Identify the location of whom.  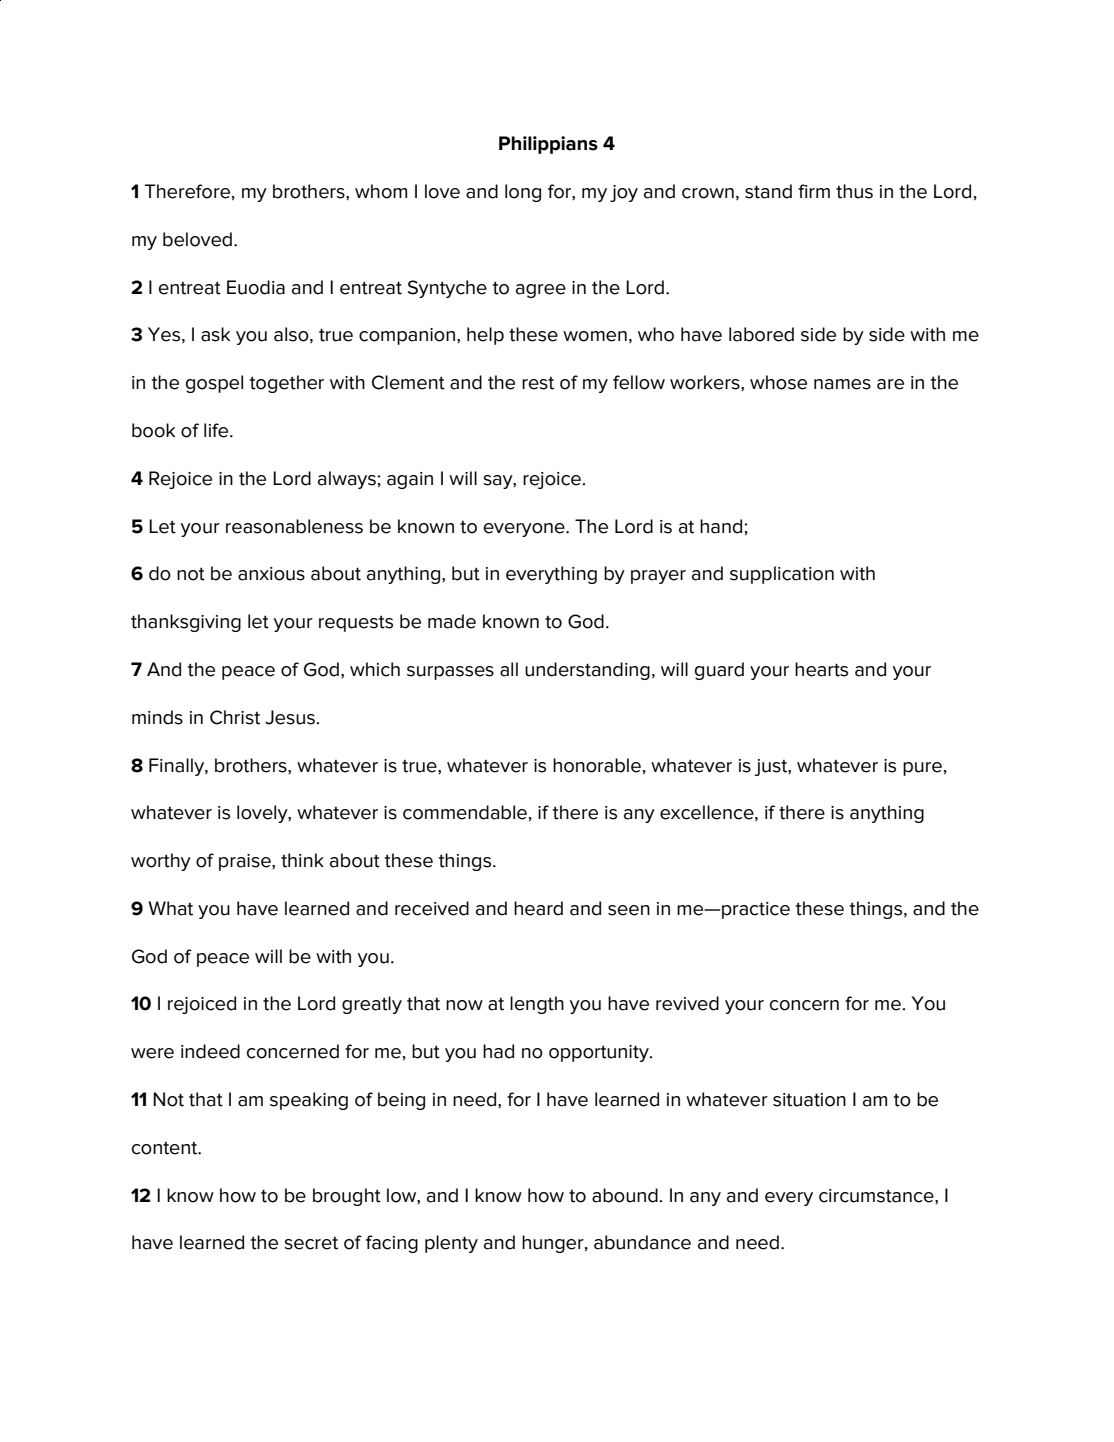
(381, 191).
